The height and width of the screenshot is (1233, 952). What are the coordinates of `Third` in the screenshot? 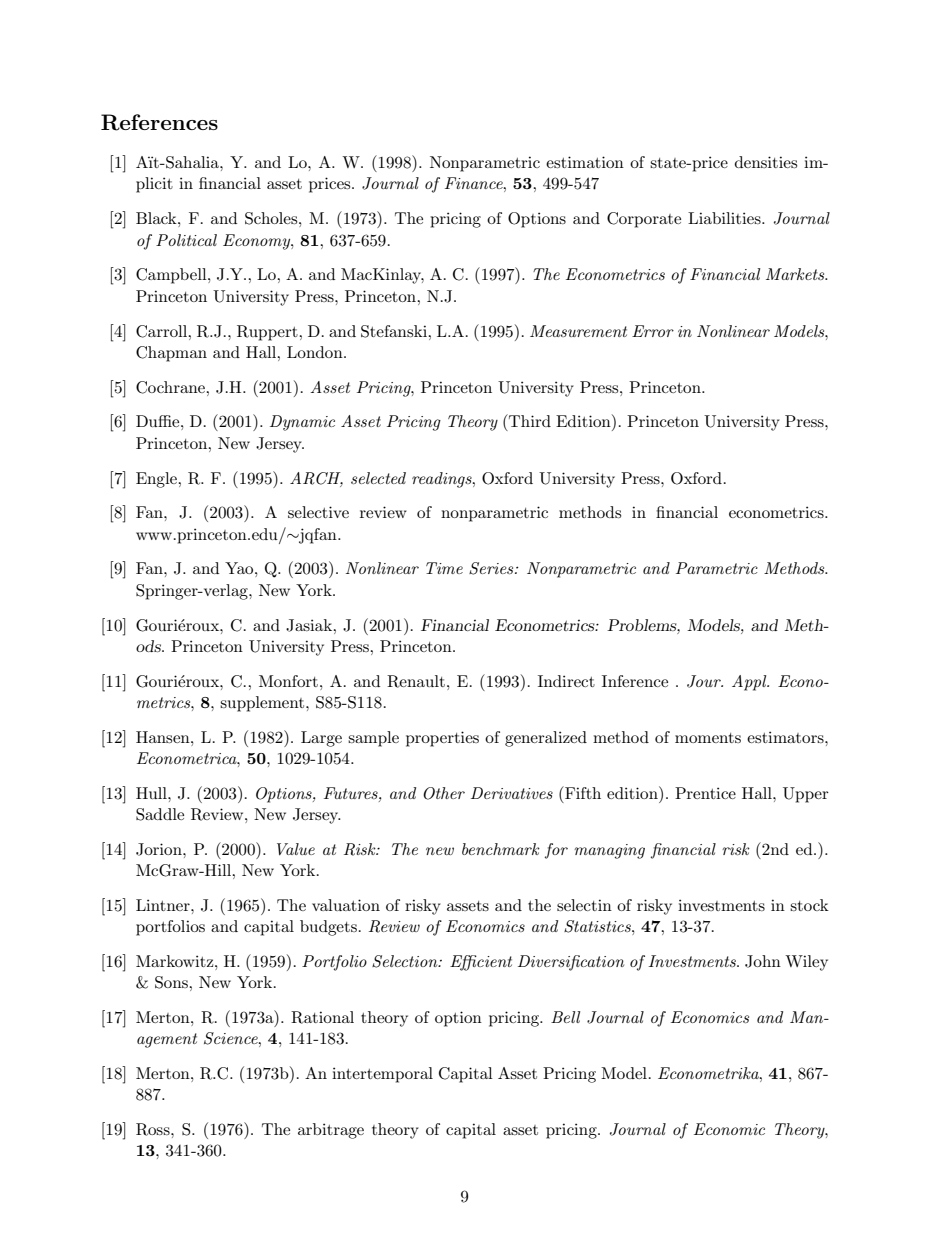 It's located at (529, 420).
